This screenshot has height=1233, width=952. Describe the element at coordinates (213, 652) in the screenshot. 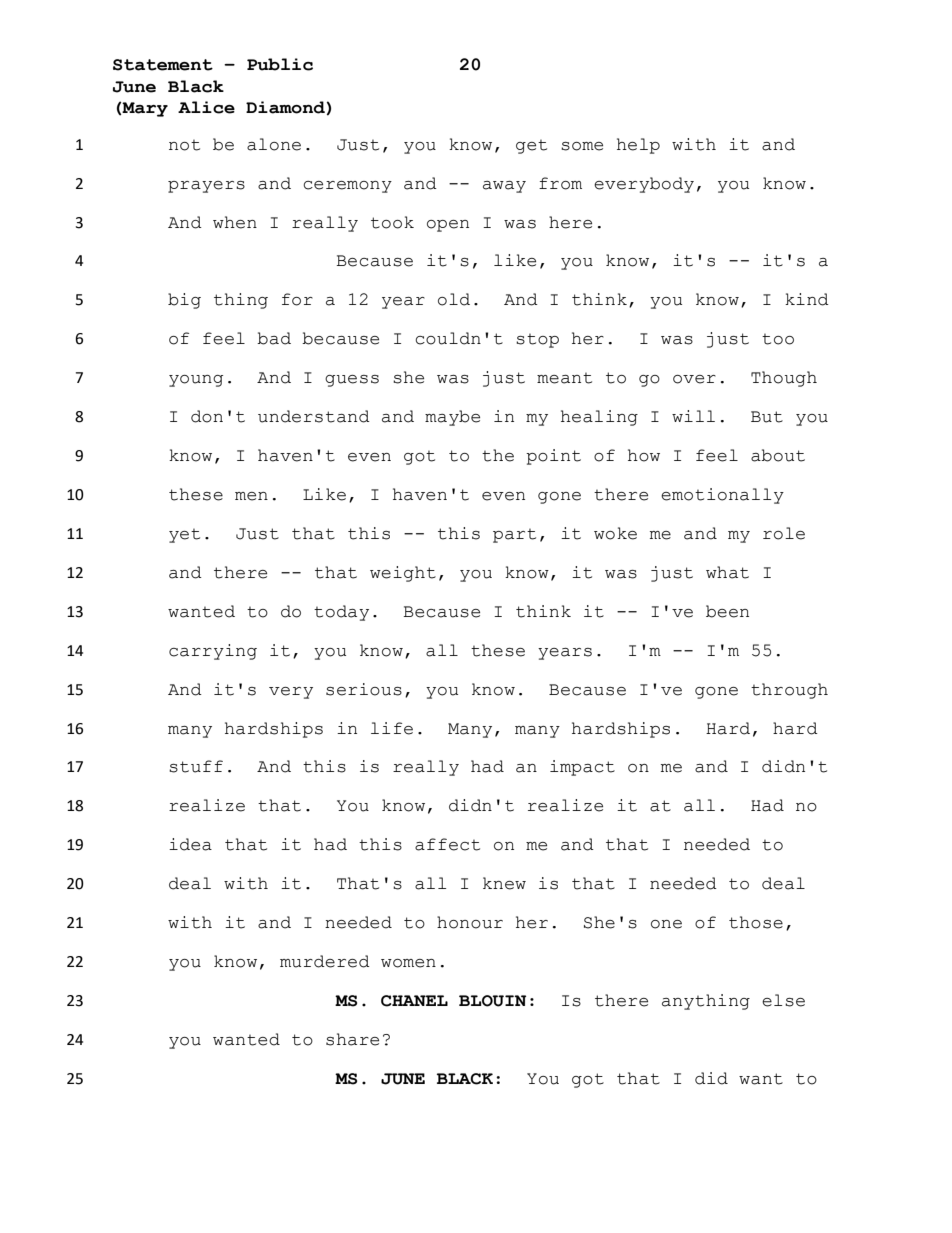

I see `carrying` at that location.
